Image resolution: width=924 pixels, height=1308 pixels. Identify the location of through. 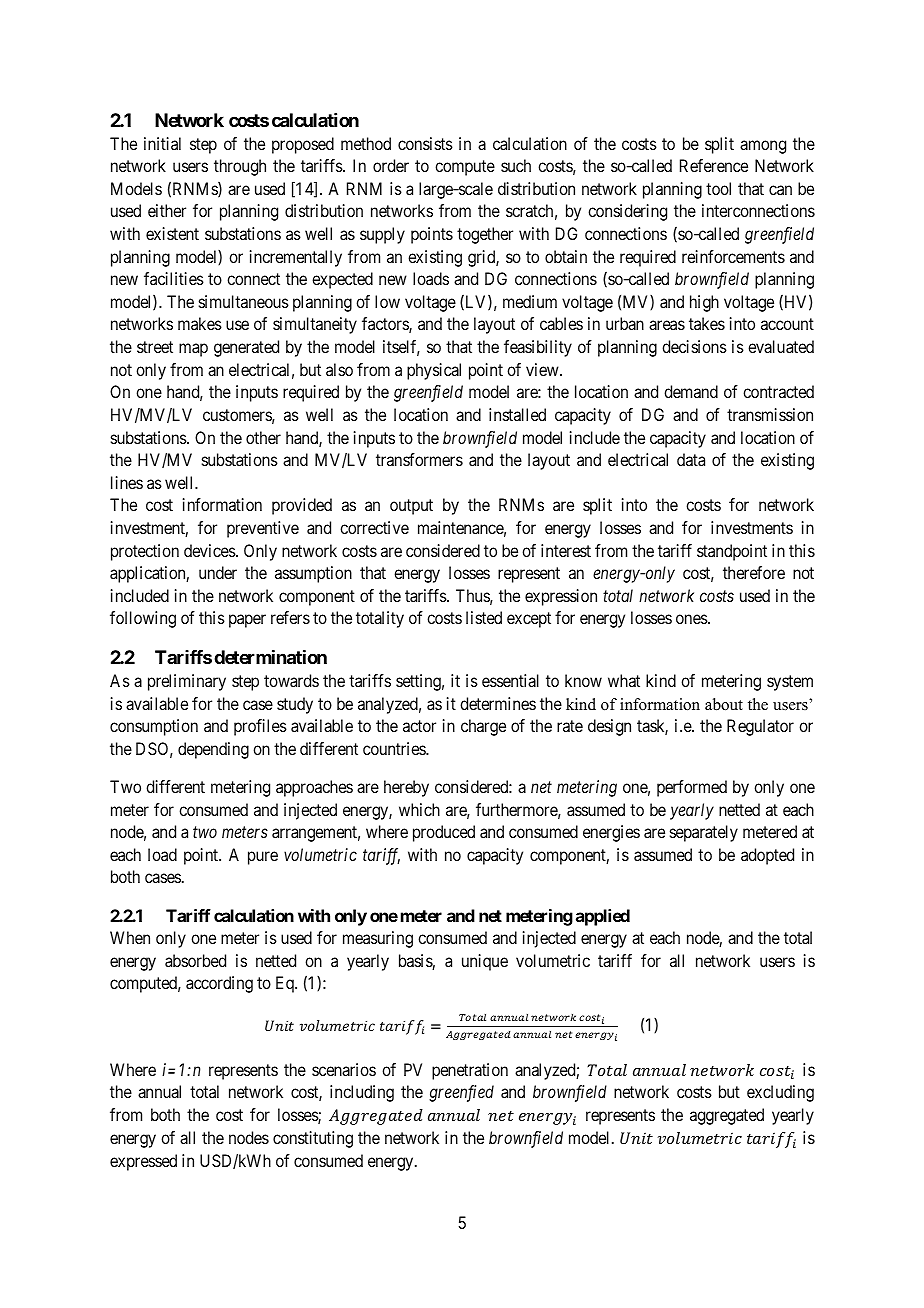
(240, 167).
